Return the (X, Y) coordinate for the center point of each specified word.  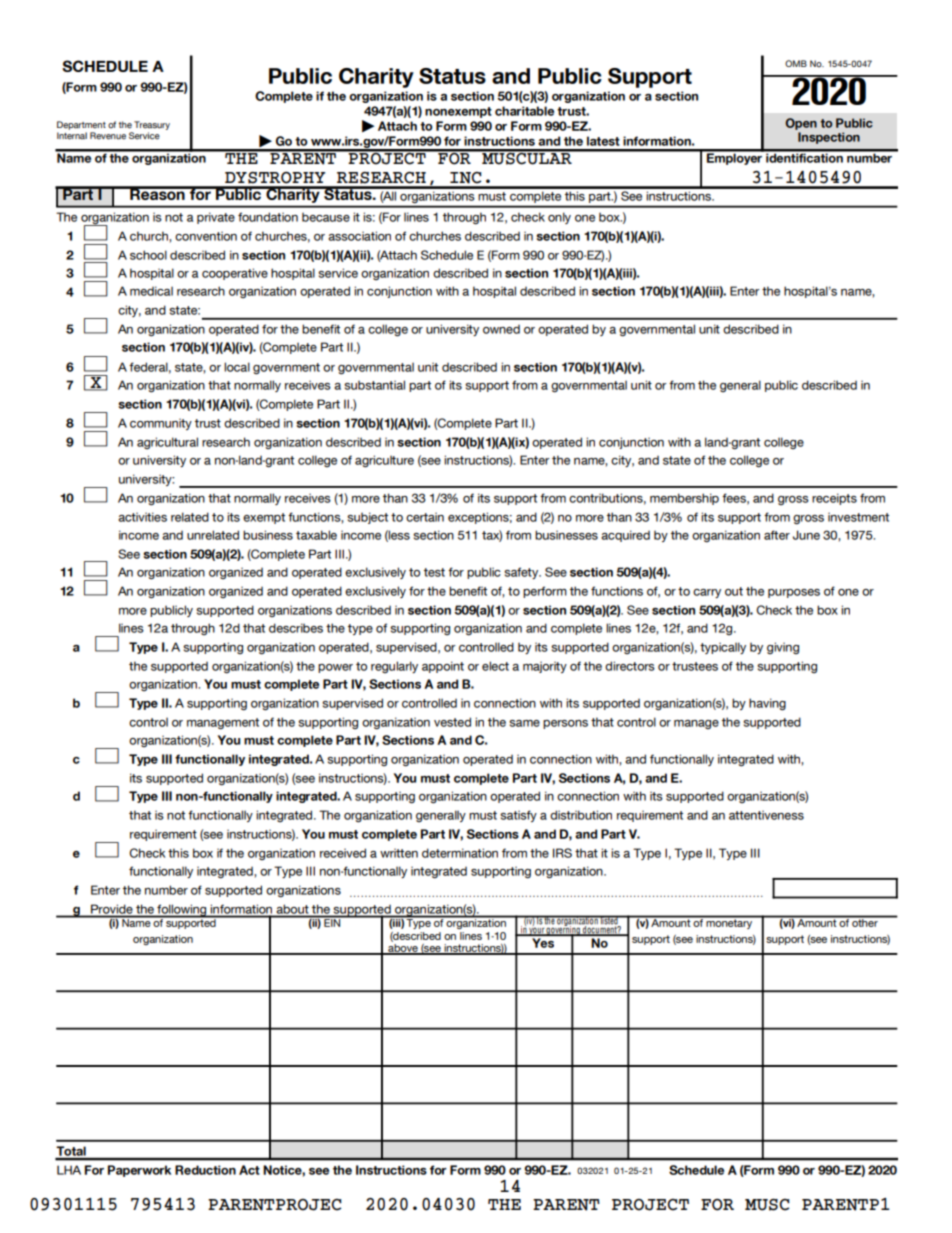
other (865, 922)
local (237, 367)
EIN (332, 922)
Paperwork (139, 1171)
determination (460, 853)
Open (801, 124)
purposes (794, 593)
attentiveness (766, 815)
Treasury (152, 125)
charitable (524, 111)
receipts (834, 499)
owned (501, 329)
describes (296, 628)
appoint (443, 667)
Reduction (205, 1170)
